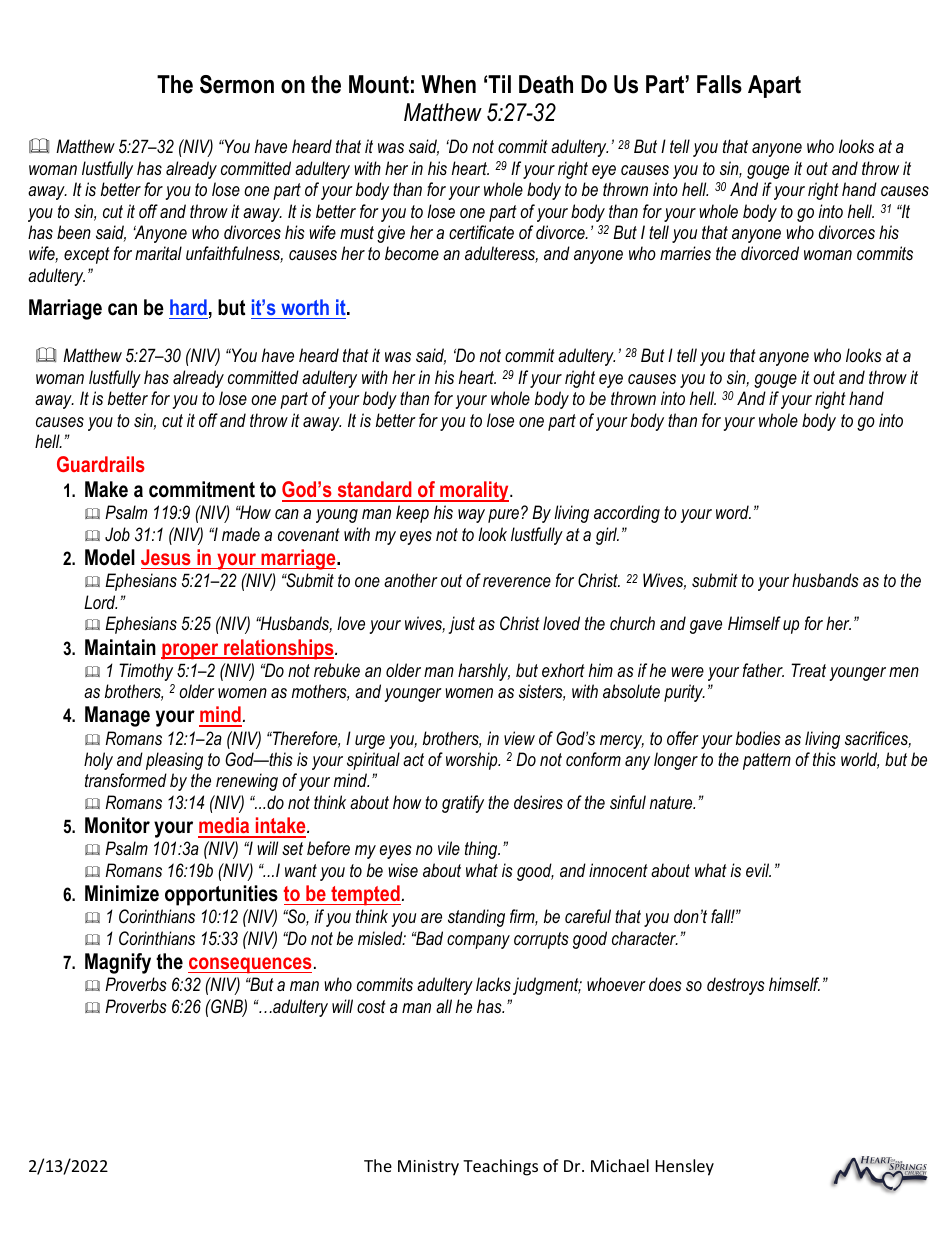  I want to click on Magnify, so click(118, 963).
